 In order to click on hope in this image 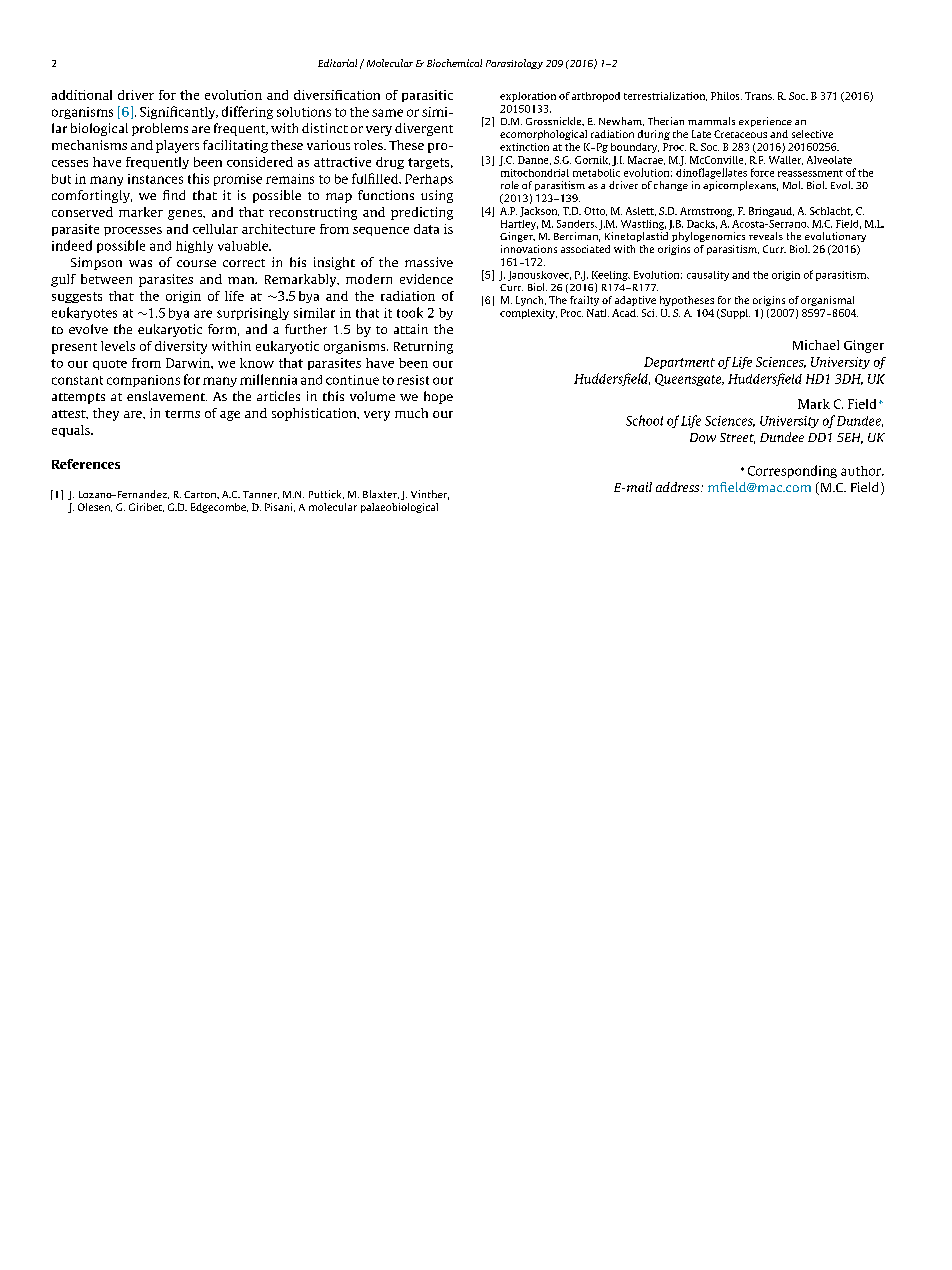, I will do `click(438, 397)`.
